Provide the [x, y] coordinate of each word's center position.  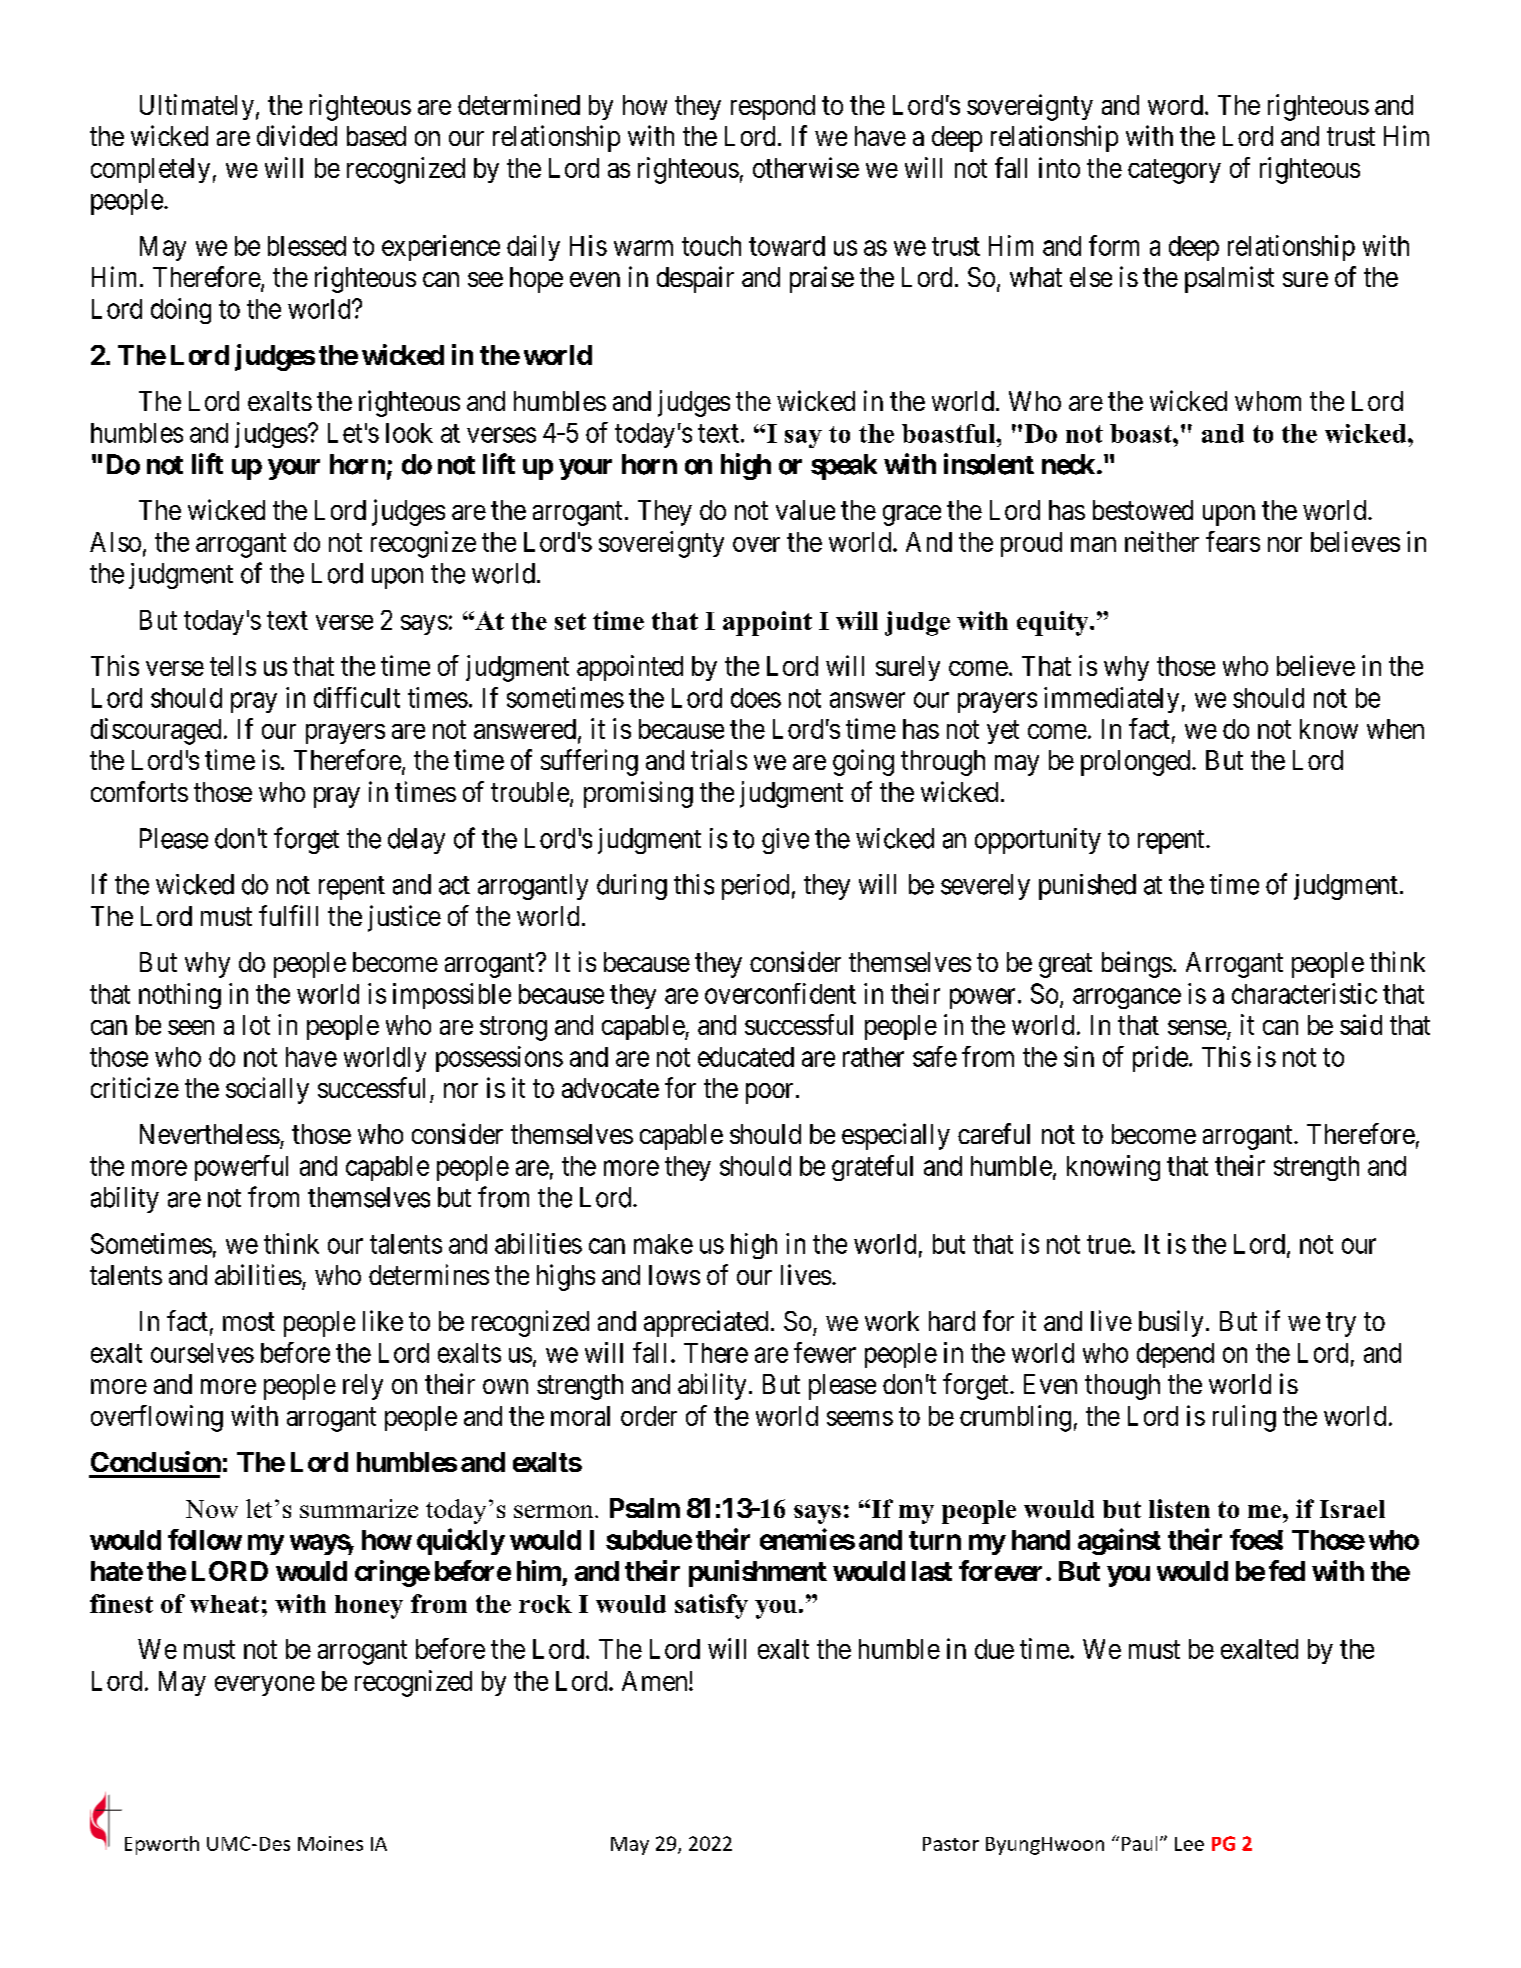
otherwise [806, 167]
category [1174, 171]
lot [256, 1025]
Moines [330, 1843]
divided [297, 135]
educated [746, 1057]
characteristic [1304, 993]
